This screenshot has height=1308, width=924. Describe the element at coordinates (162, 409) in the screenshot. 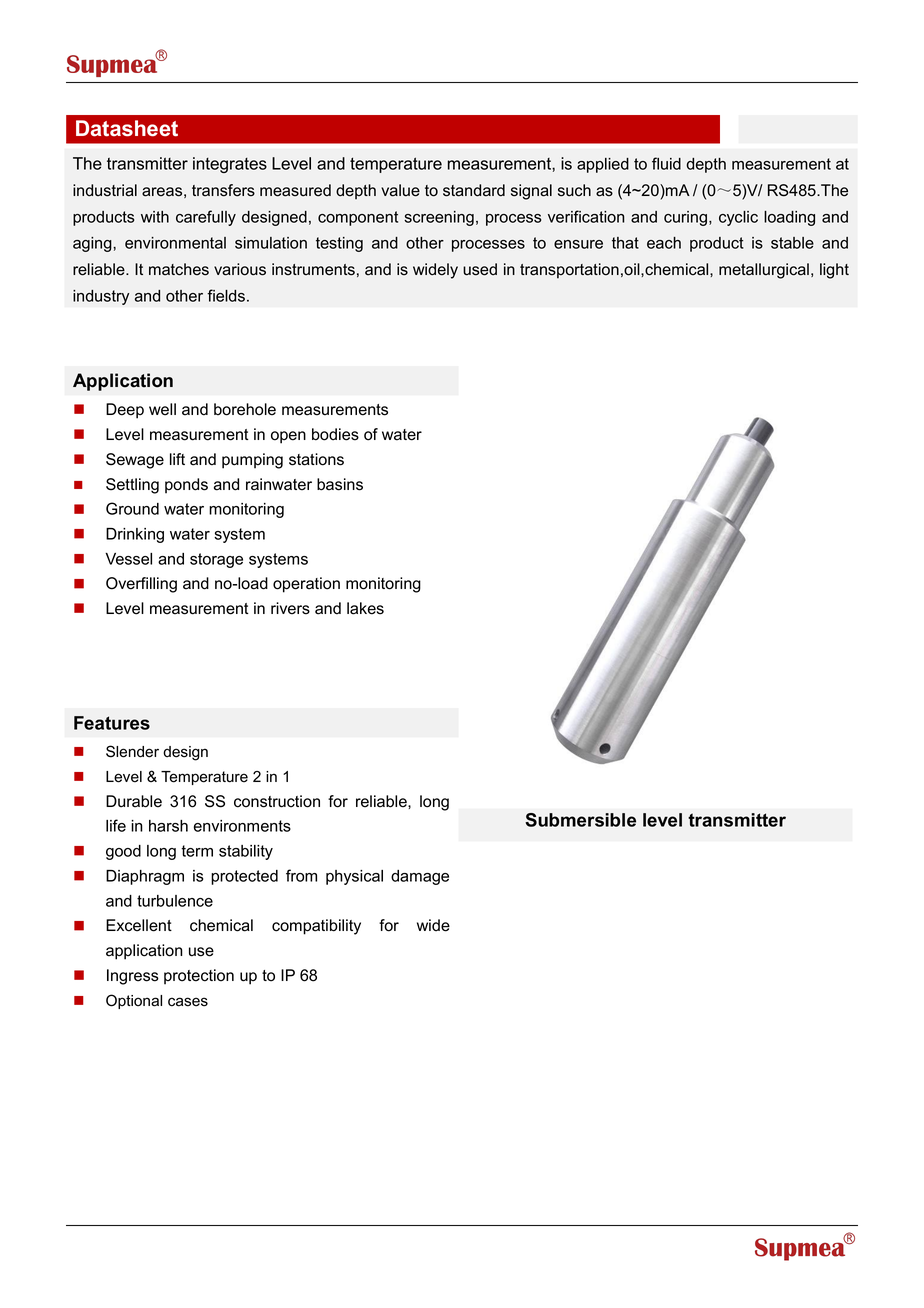

I see `well` at that location.
